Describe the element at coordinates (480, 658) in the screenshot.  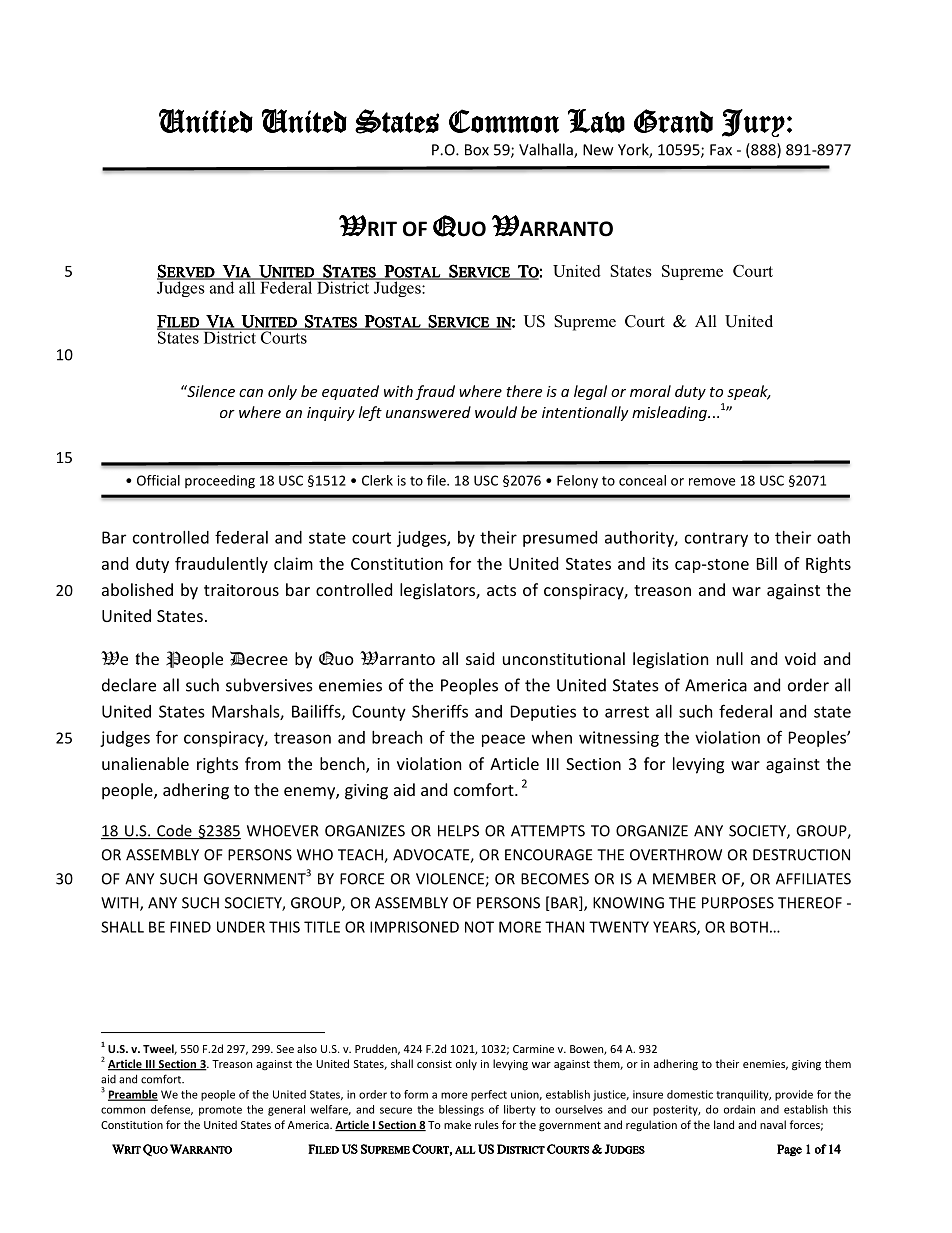
I see `said` at that location.
